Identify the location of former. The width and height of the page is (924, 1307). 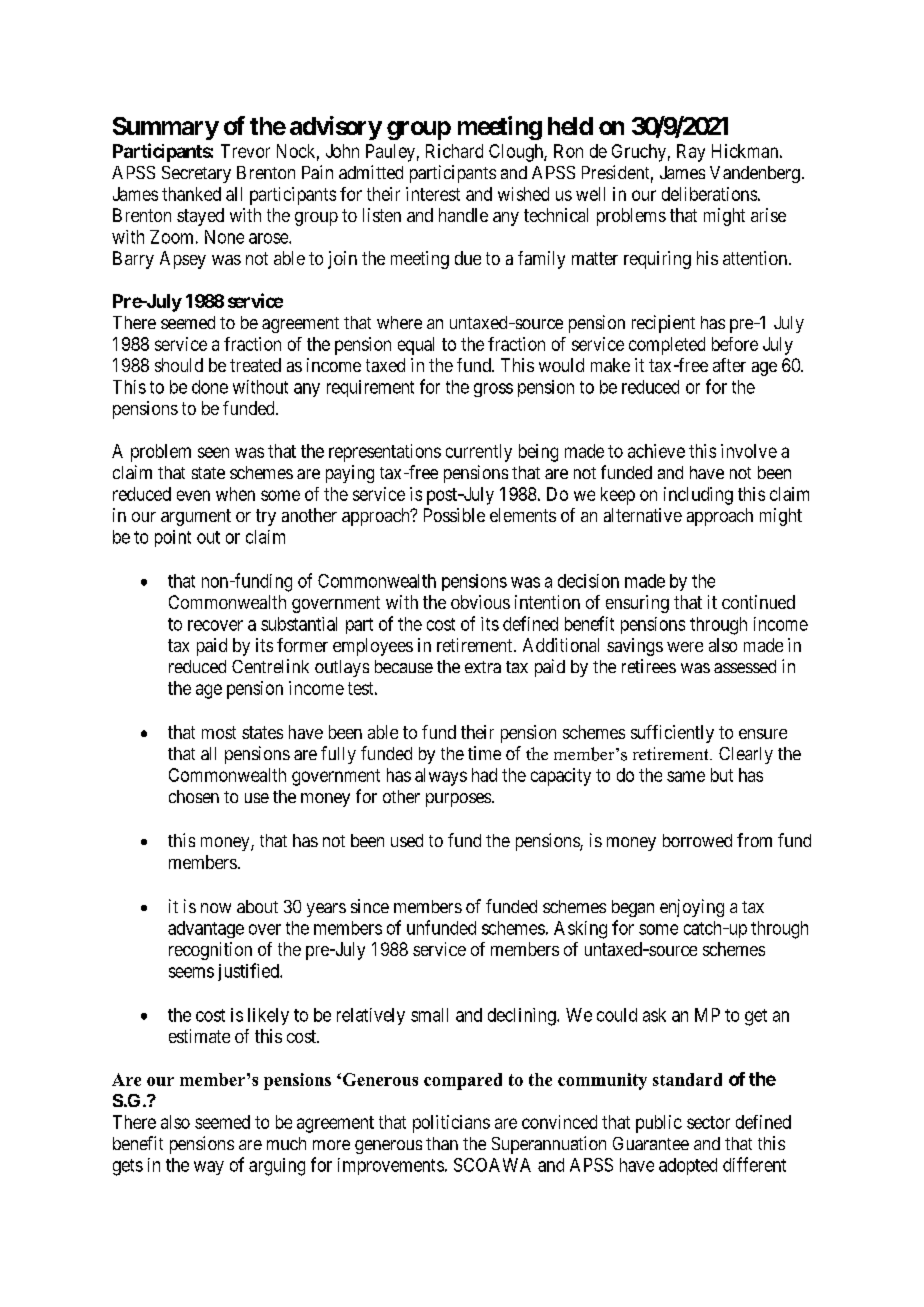
(302, 645).
